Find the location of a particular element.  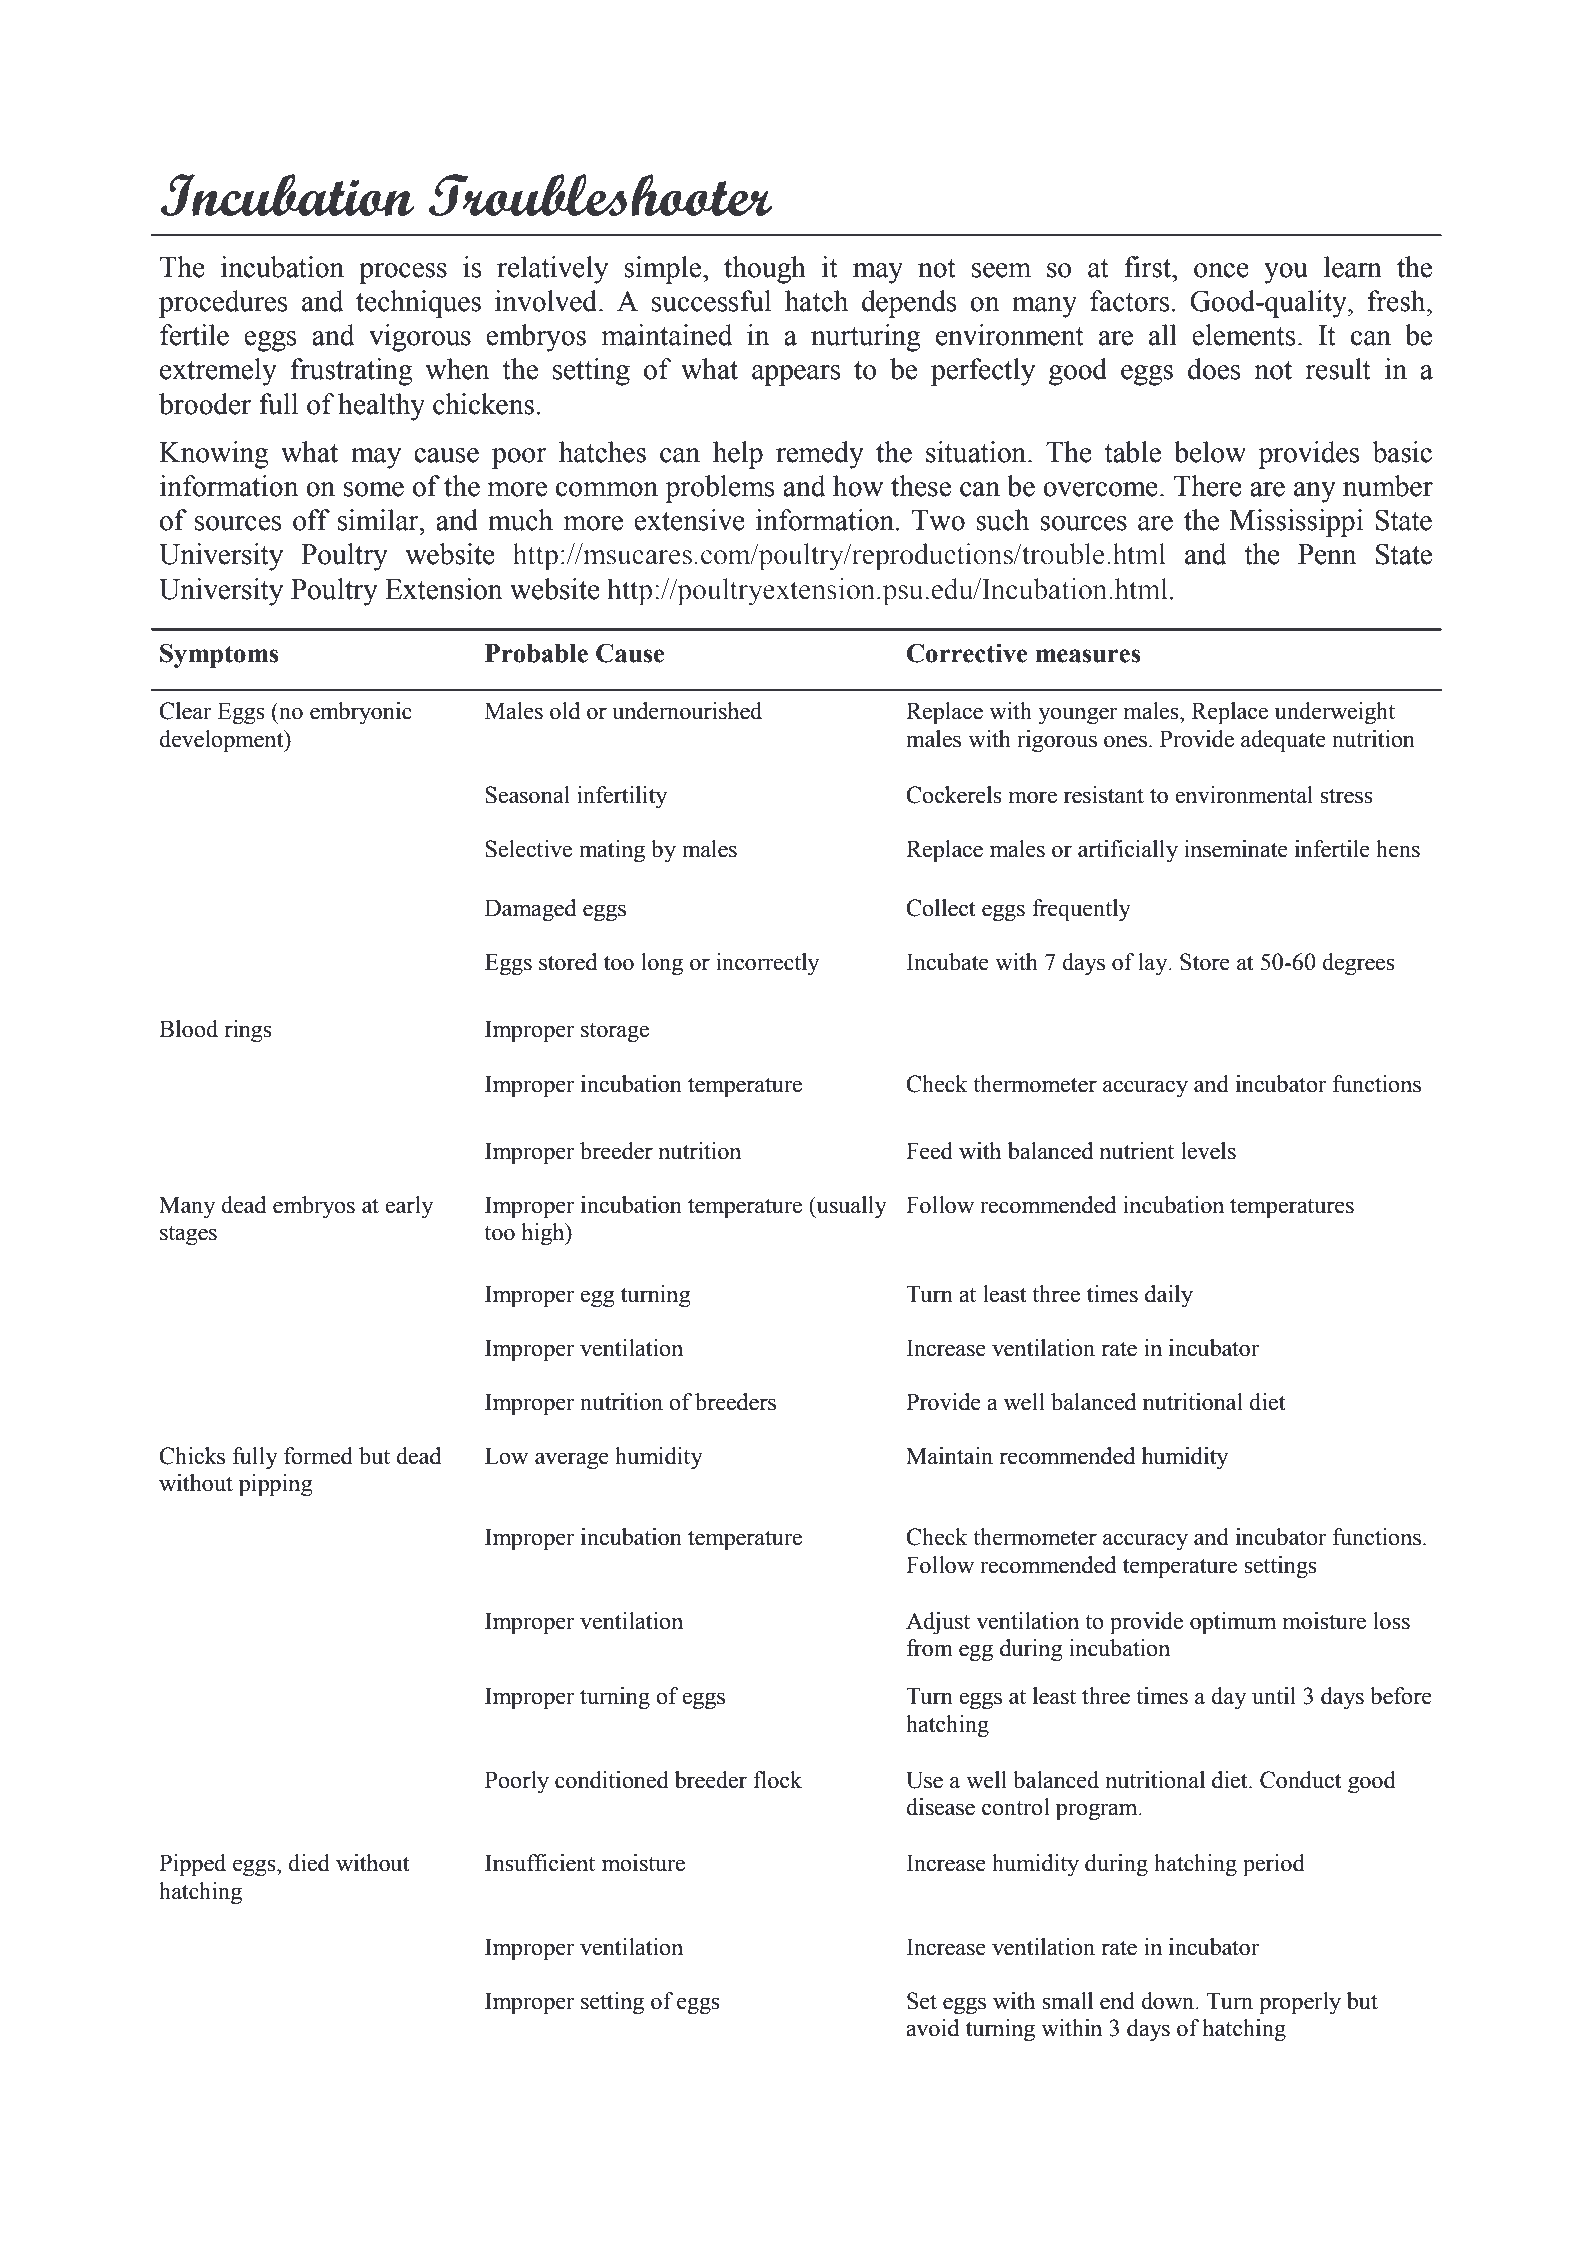

incorrectly is located at coordinates (767, 964).
